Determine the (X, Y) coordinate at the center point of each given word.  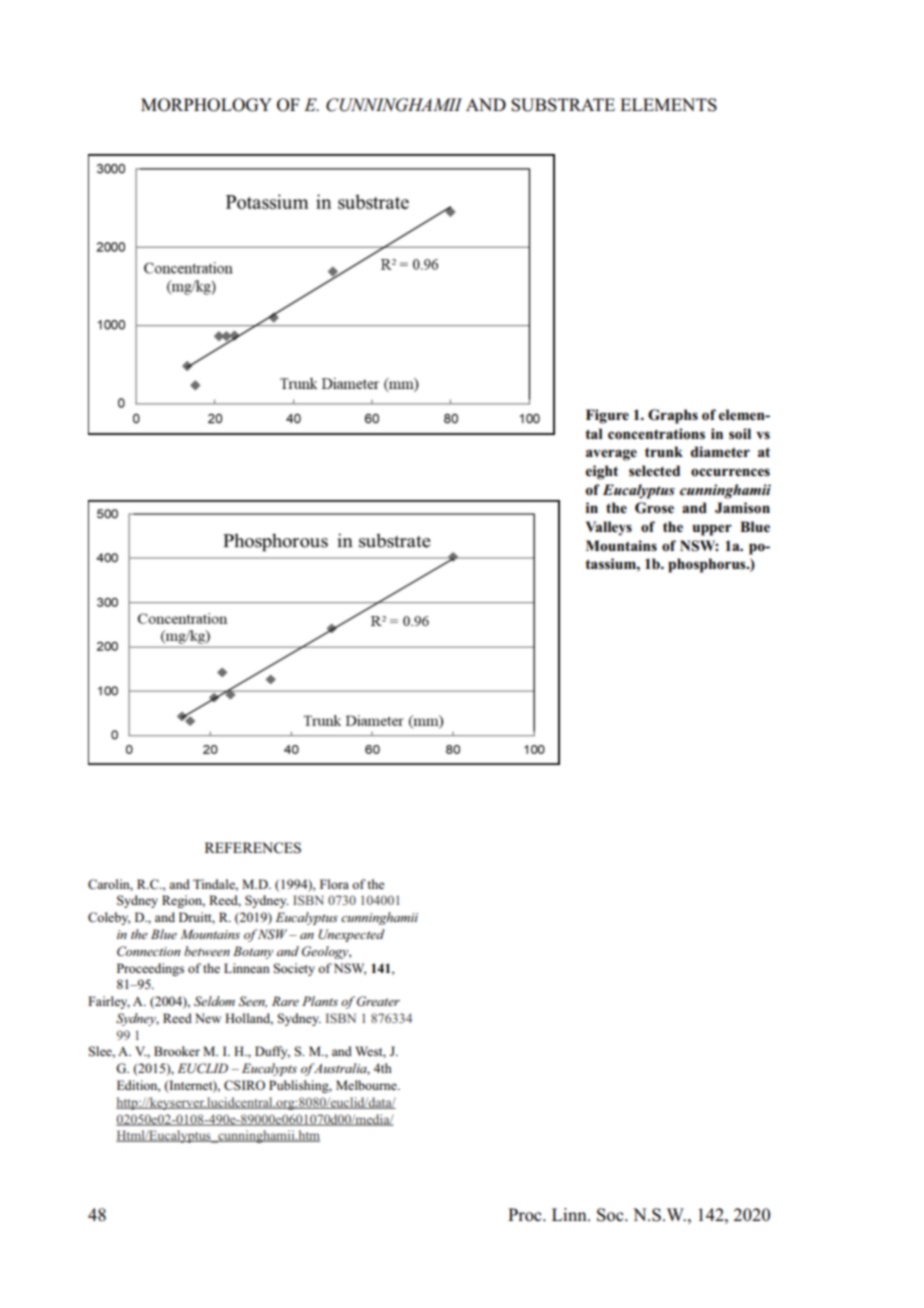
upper (712, 530)
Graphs (673, 416)
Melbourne (367, 1085)
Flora (334, 884)
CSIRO (244, 1085)
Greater (378, 1001)
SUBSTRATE (563, 105)
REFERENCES (253, 848)
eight (602, 472)
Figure (607, 416)
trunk (664, 451)
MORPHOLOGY (206, 105)
